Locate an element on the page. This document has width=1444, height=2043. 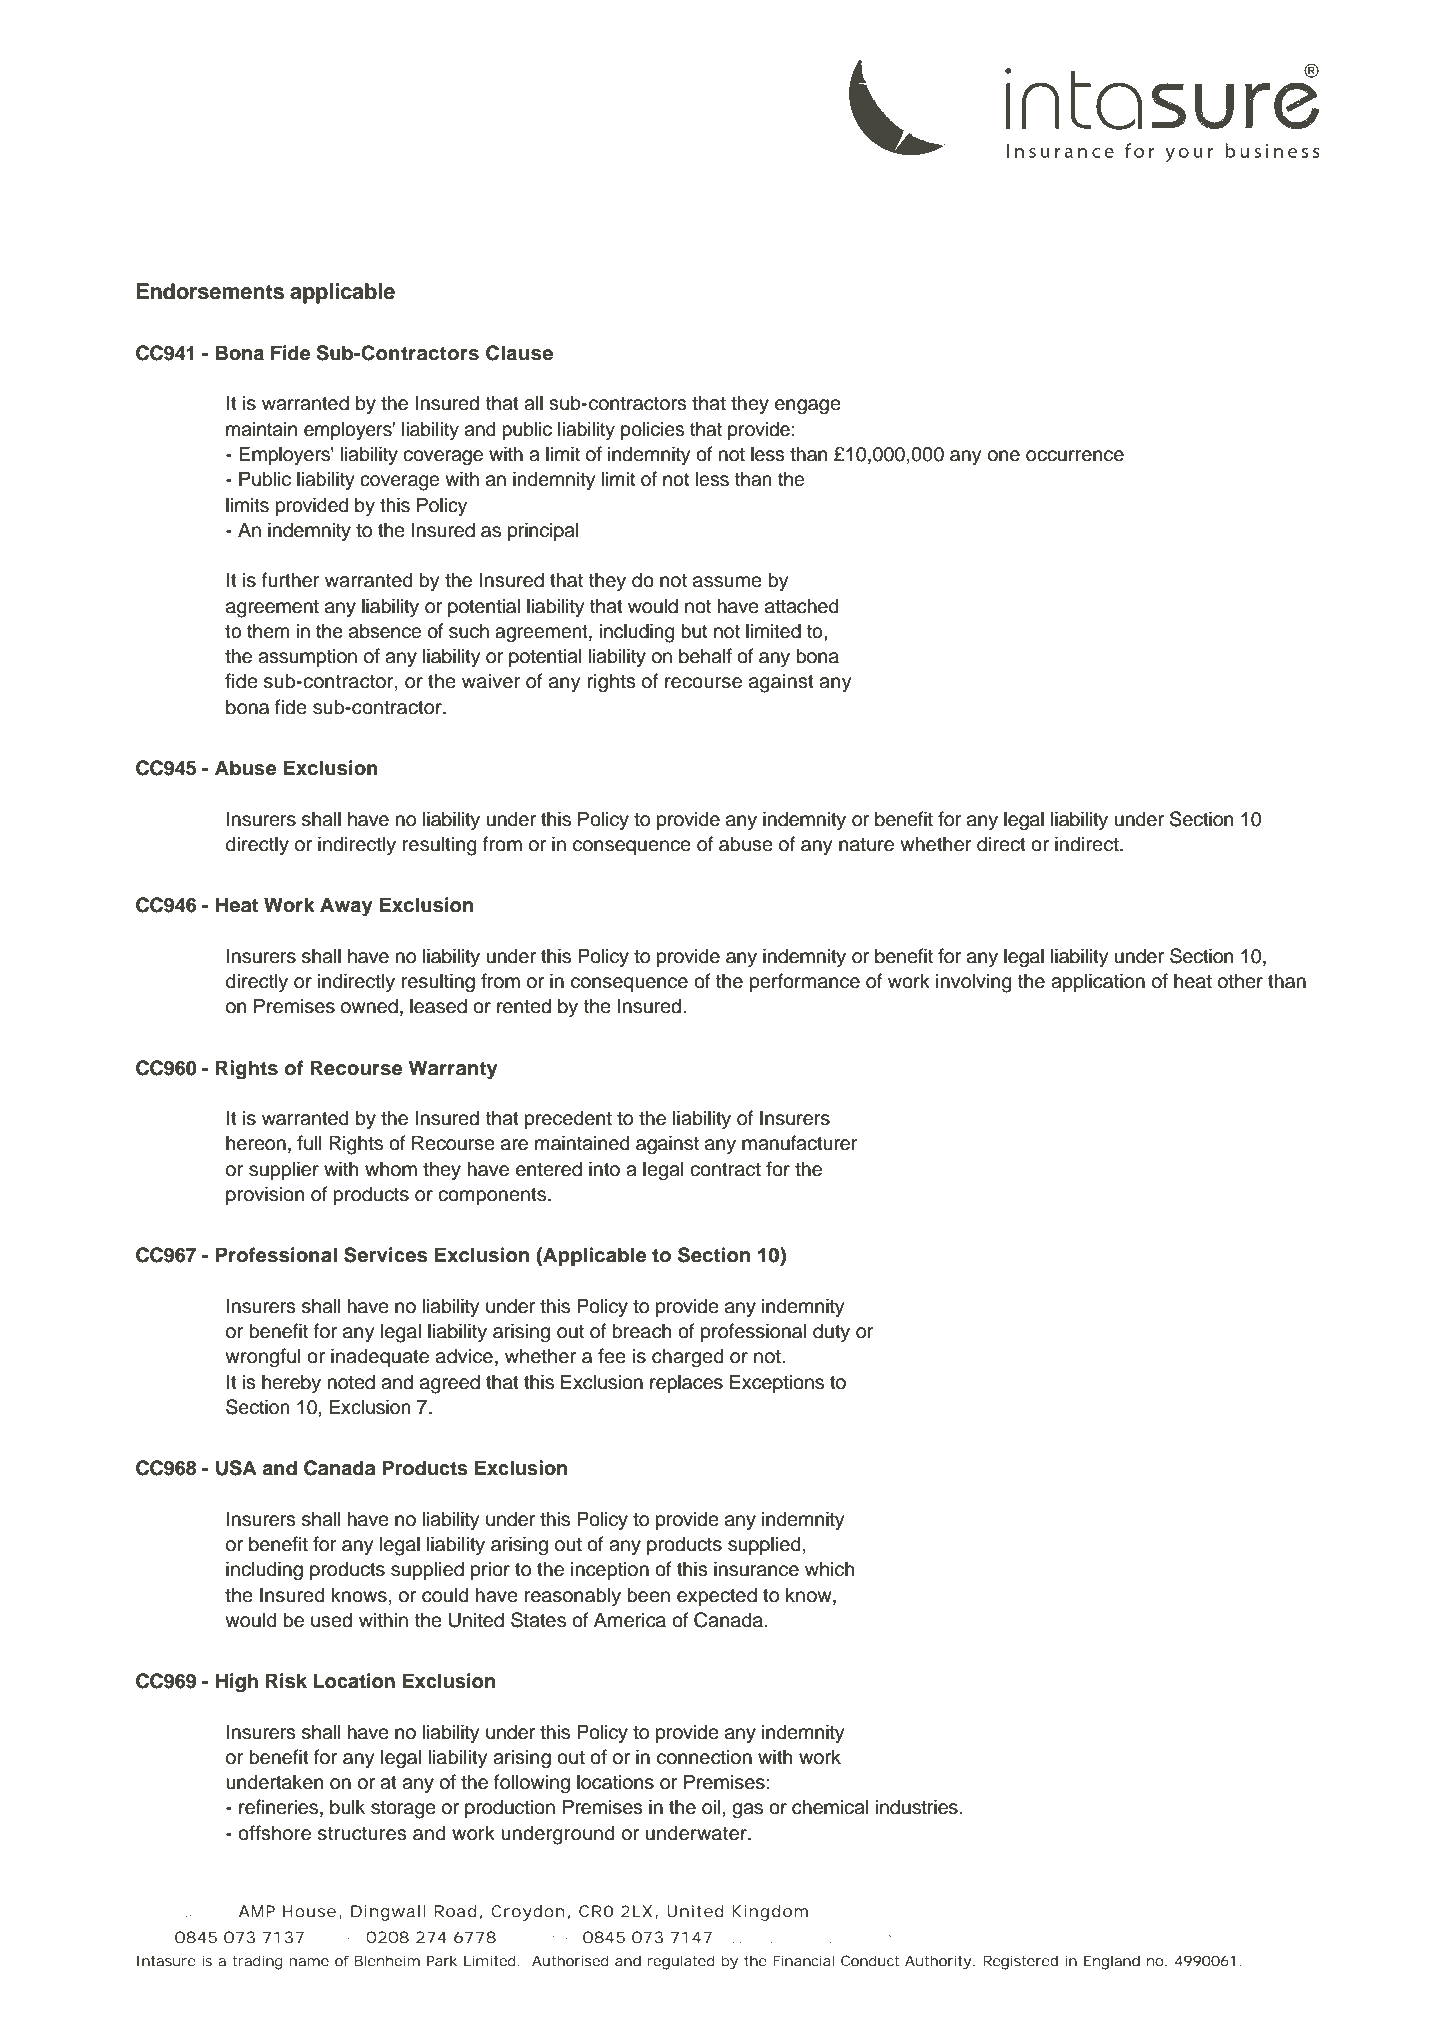
occurrence is located at coordinates (1075, 456).
